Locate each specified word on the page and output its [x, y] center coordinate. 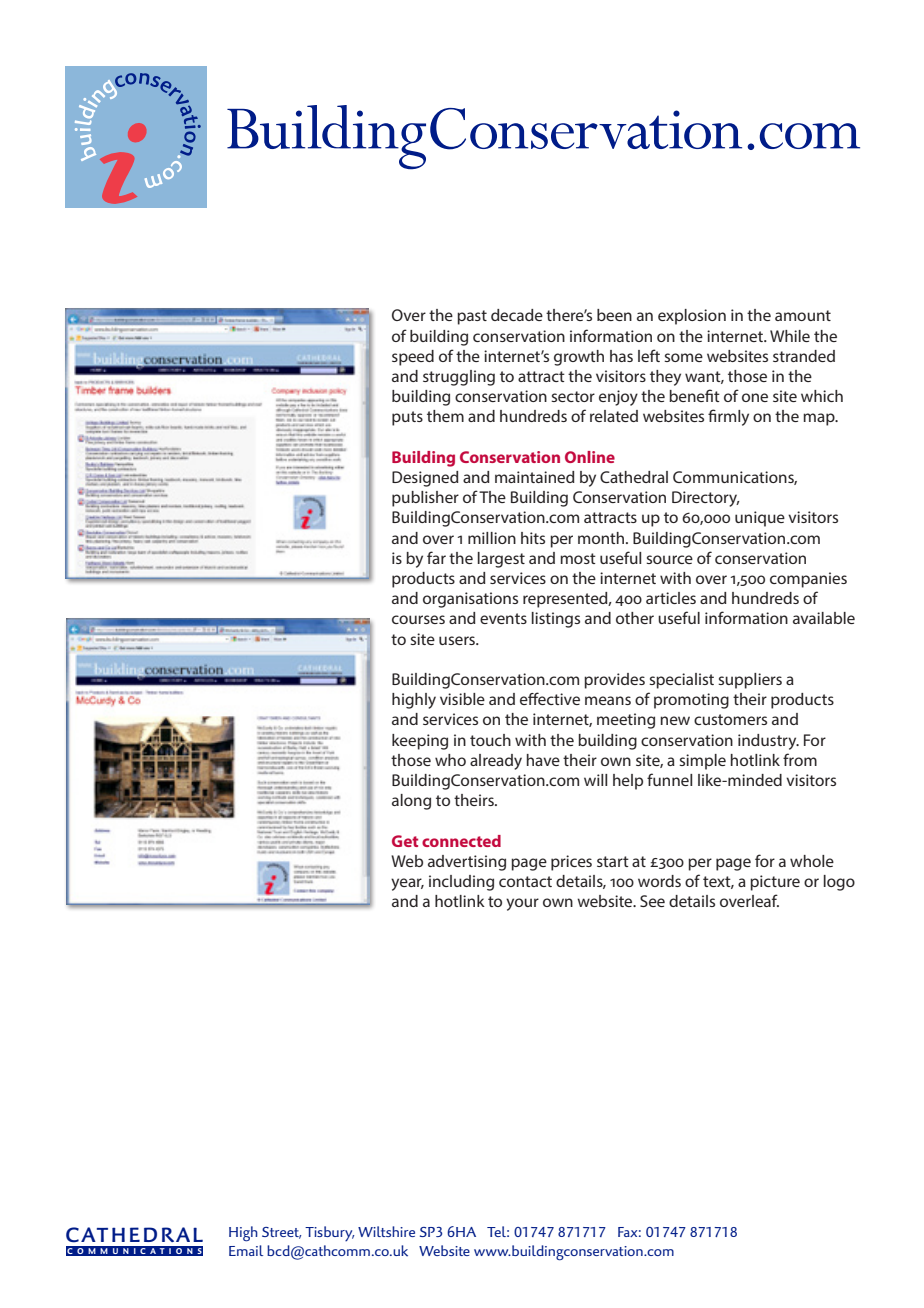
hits [533, 538]
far [436, 557]
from [800, 759]
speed [413, 358]
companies [808, 580]
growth [579, 358]
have [543, 760]
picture [775, 883]
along [411, 802]
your [522, 904]
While [790, 336]
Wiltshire [386, 1231]
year [407, 884]
